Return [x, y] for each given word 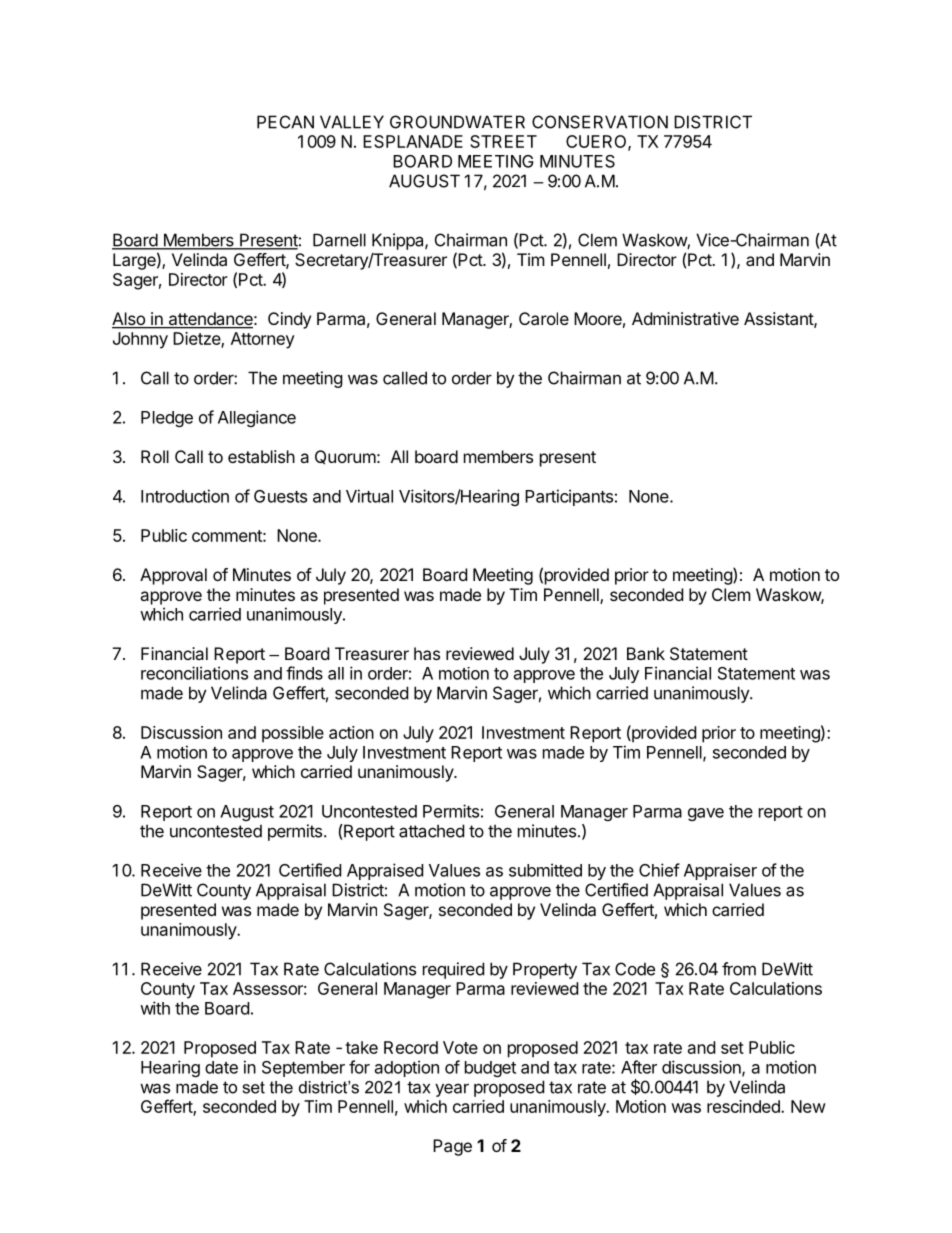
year [452, 1090]
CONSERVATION [600, 122]
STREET [503, 141]
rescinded [744, 1106]
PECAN [285, 122]
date [221, 1067]
